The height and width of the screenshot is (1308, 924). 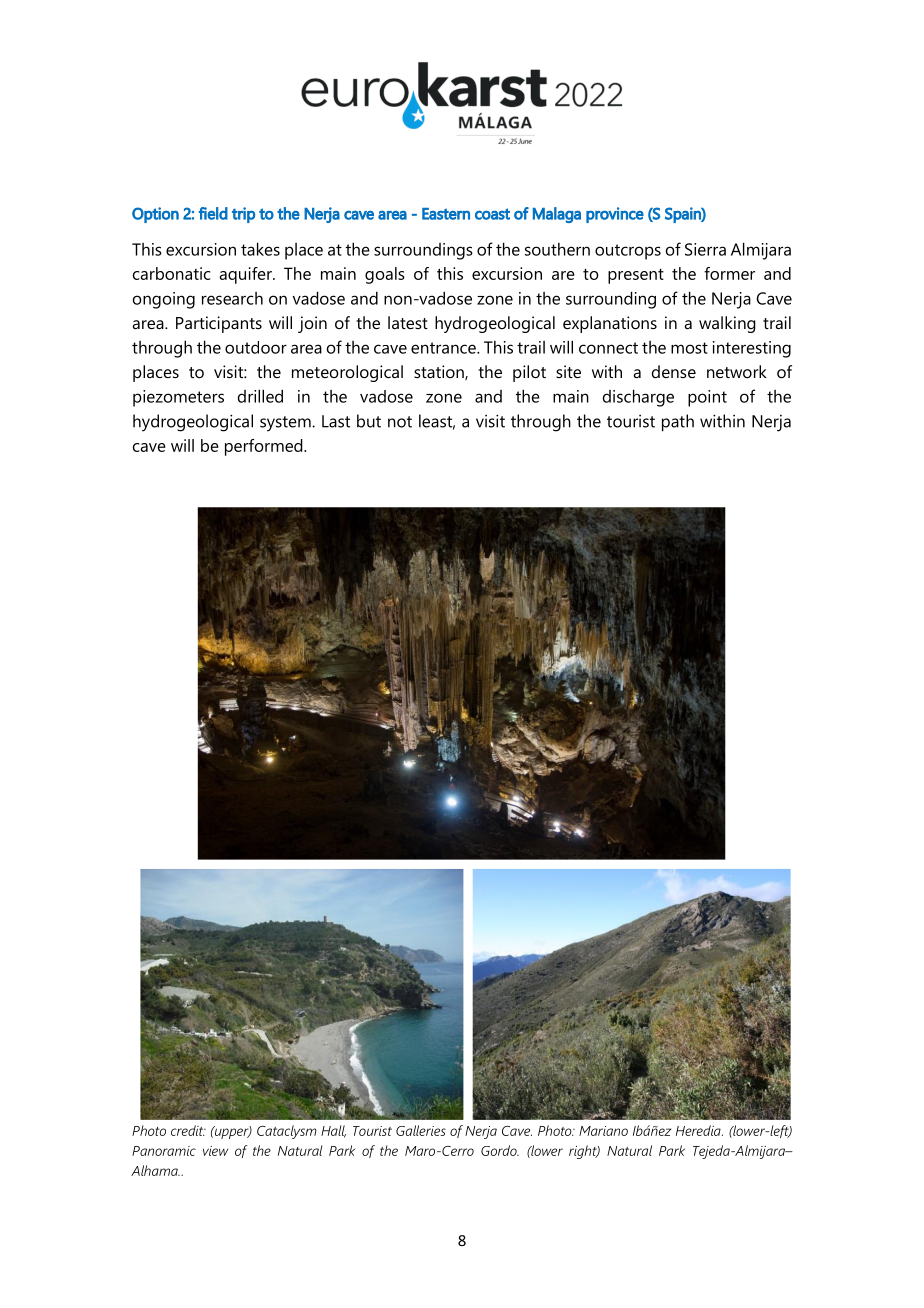 What do you see at coordinates (705, 249) in the screenshot?
I see `Sierra` at bounding box center [705, 249].
